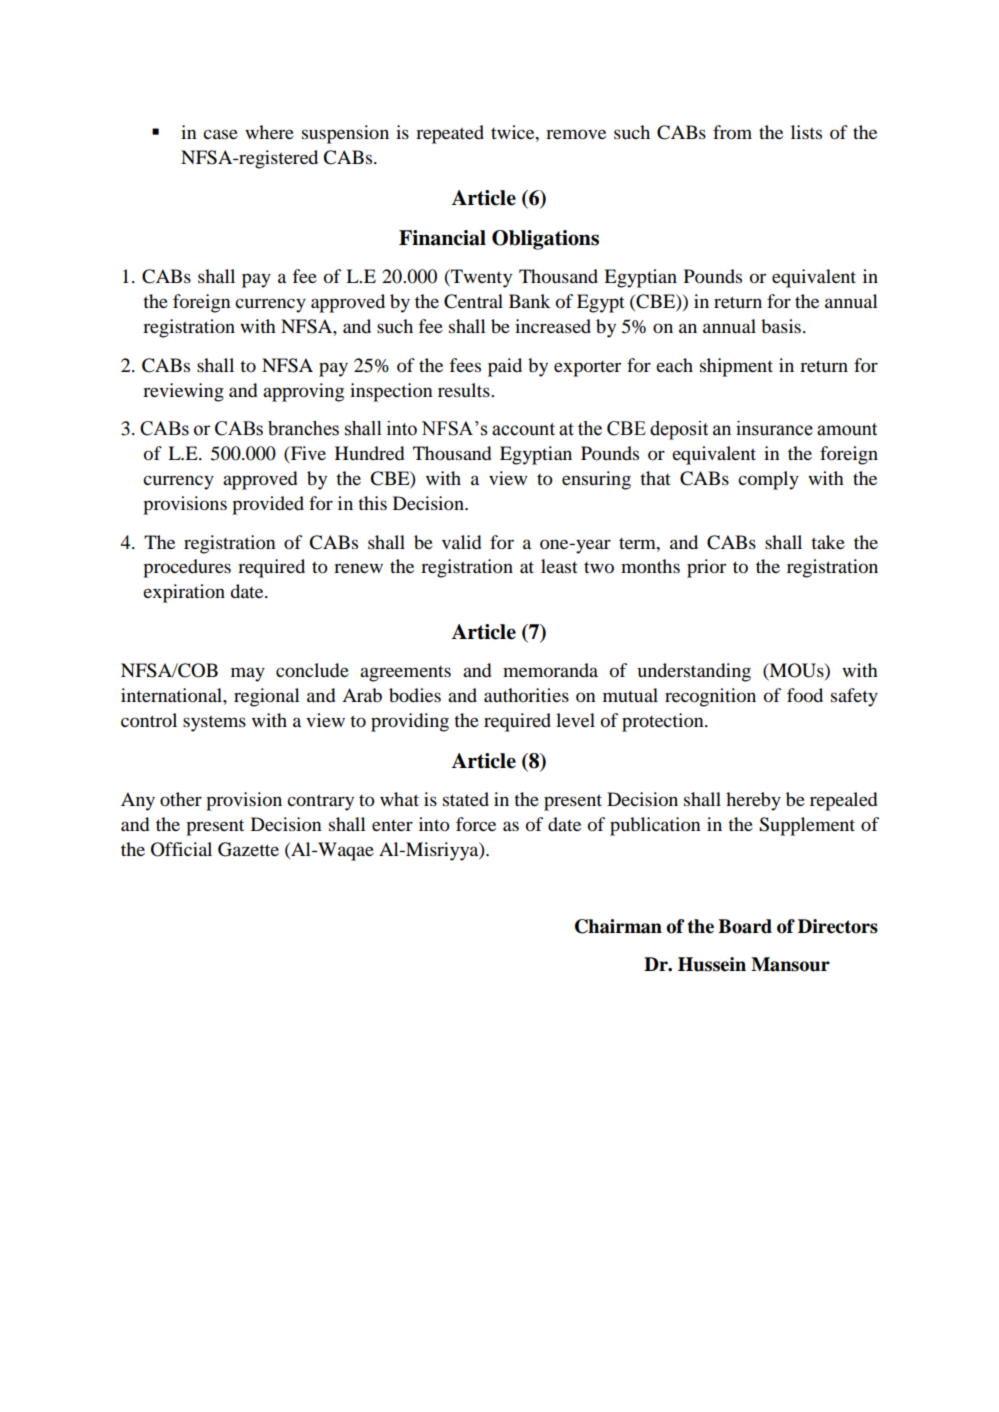 This screenshot has height=1412, width=999. What do you see at coordinates (805, 695) in the screenshot?
I see `food` at bounding box center [805, 695].
